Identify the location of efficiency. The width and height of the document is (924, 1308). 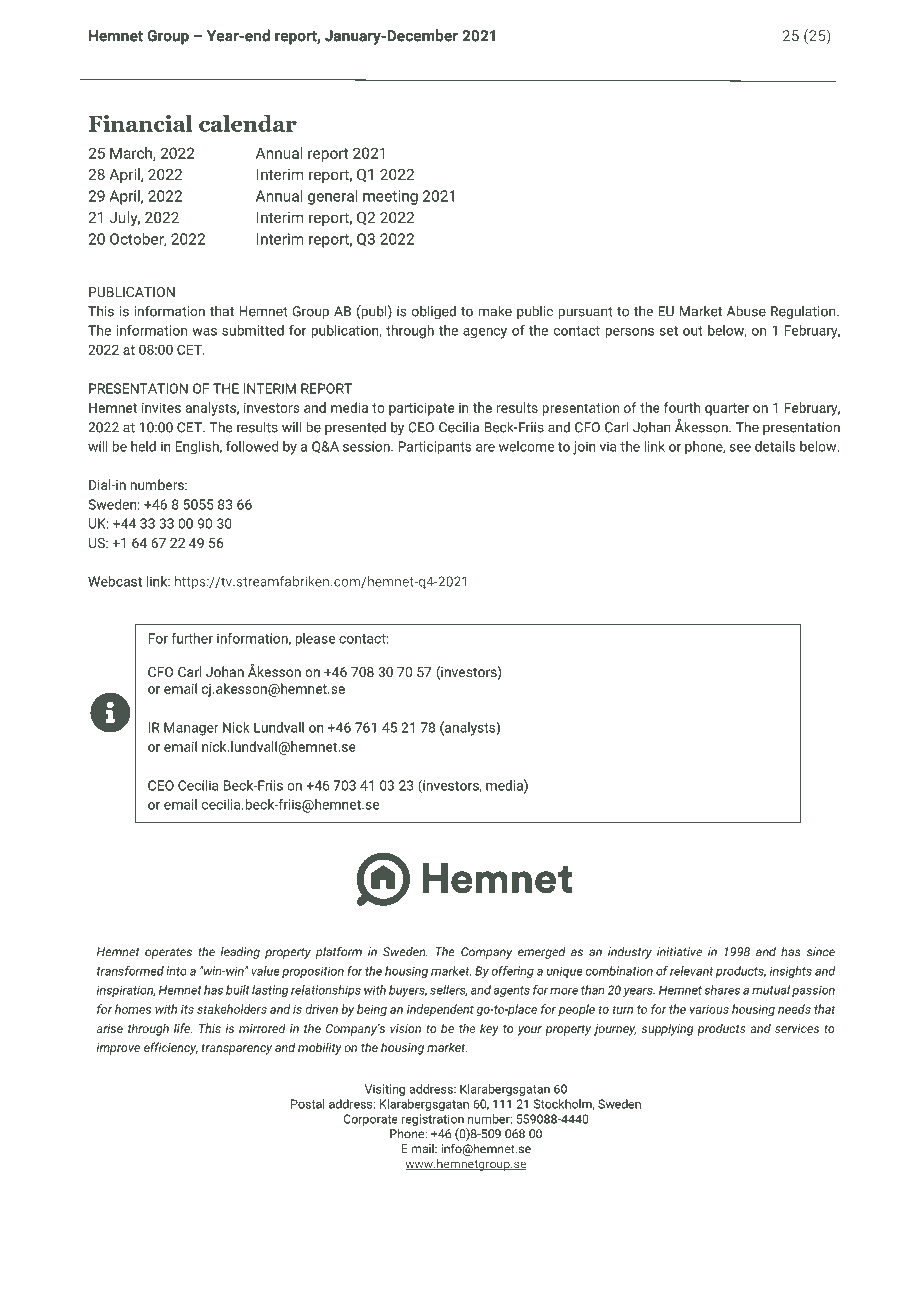
(171, 1048).
